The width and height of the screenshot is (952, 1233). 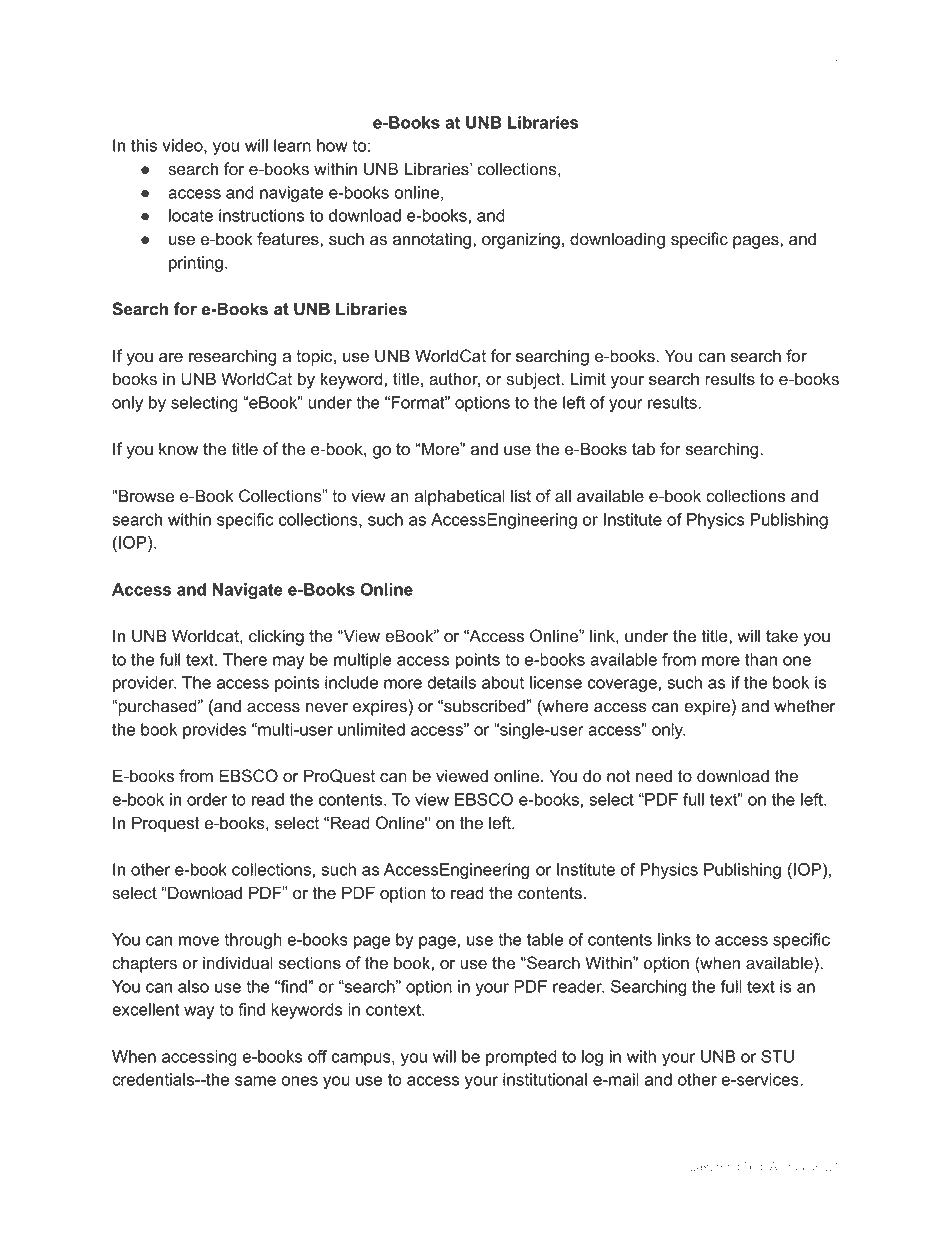 What do you see at coordinates (433, 240) in the screenshot?
I see `annotating` at bounding box center [433, 240].
